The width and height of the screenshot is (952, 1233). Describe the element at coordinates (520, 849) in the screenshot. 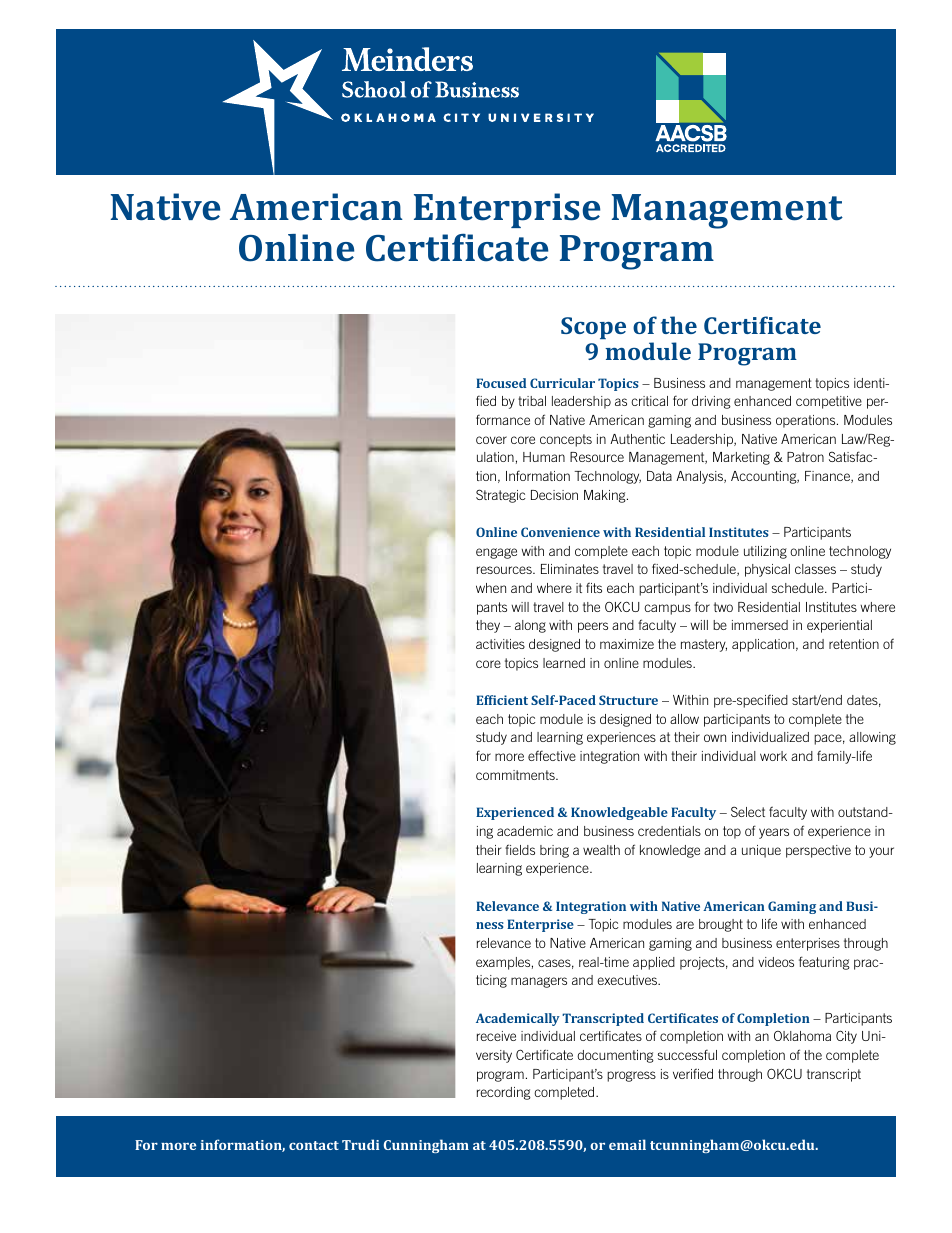

I see `fields` at that location.
